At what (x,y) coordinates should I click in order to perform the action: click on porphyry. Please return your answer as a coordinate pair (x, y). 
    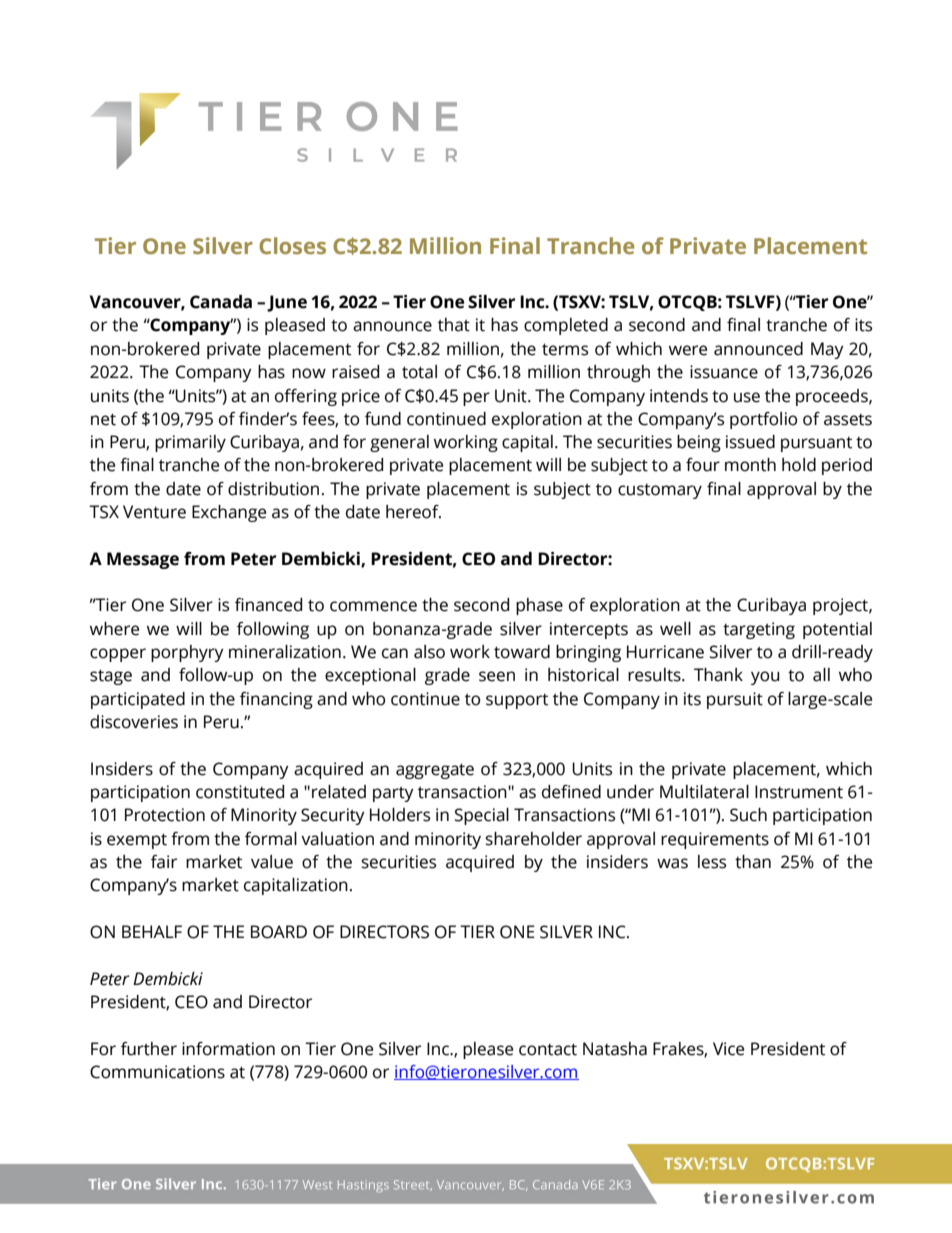
    Looking at the image, I should click on (187, 653).
